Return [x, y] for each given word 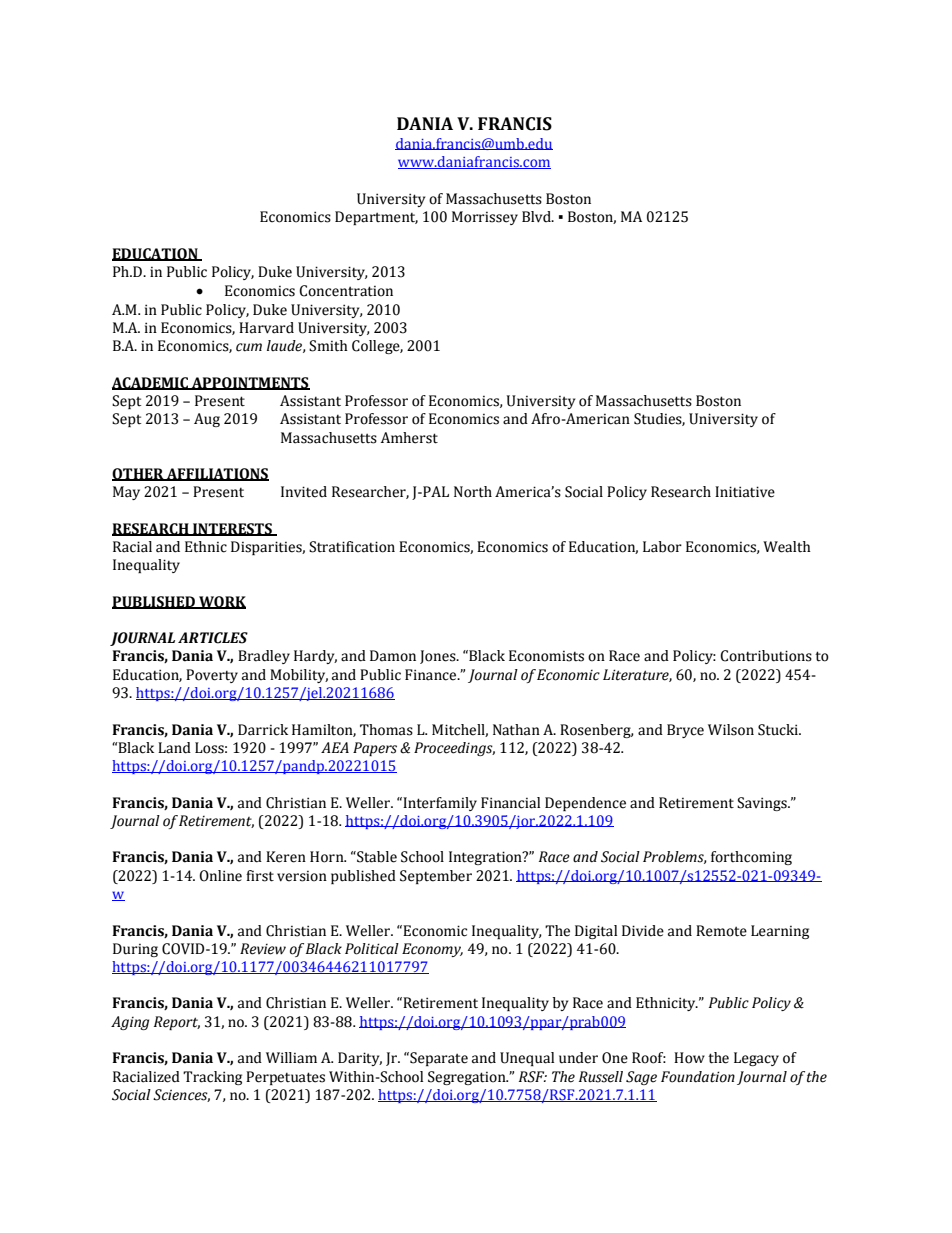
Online [220, 876]
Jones [439, 657]
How [689, 1058]
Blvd [537, 217]
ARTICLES [213, 638]
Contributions [766, 656]
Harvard [266, 328]
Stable [376, 857]
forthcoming [751, 858]
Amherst [409, 438]
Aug [207, 420]
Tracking [212, 1078]
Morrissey [485, 218]
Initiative [745, 492]
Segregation [468, 1078]
